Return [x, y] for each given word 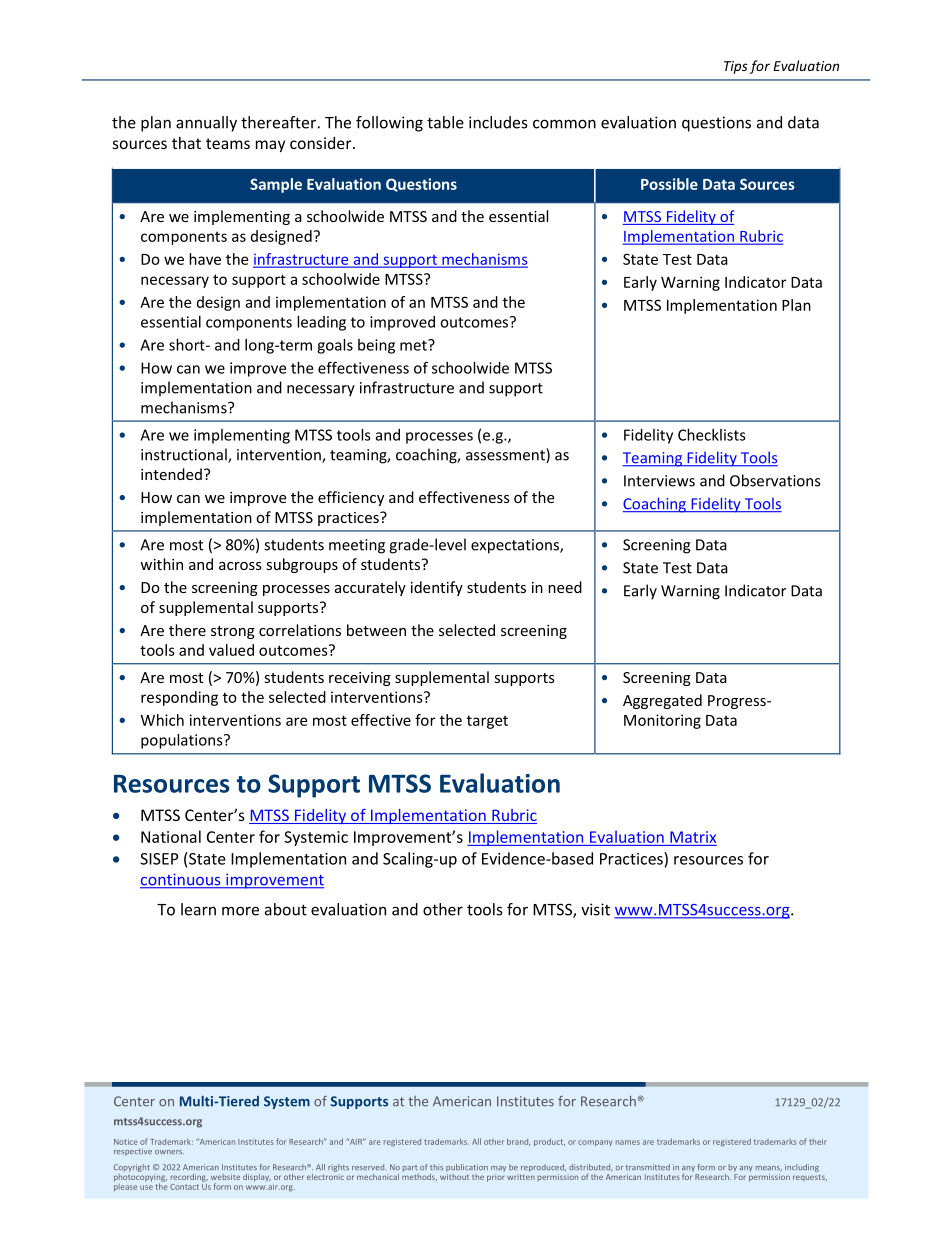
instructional [185, 455]
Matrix [693, 837]
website [225, 1177]
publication [467, 1168]
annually [206, 124]
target [487, 722]
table [445, 122]
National [171, 836]
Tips [736, 67]
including [802, 1168]
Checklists [712, 435]
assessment [506, 455]
